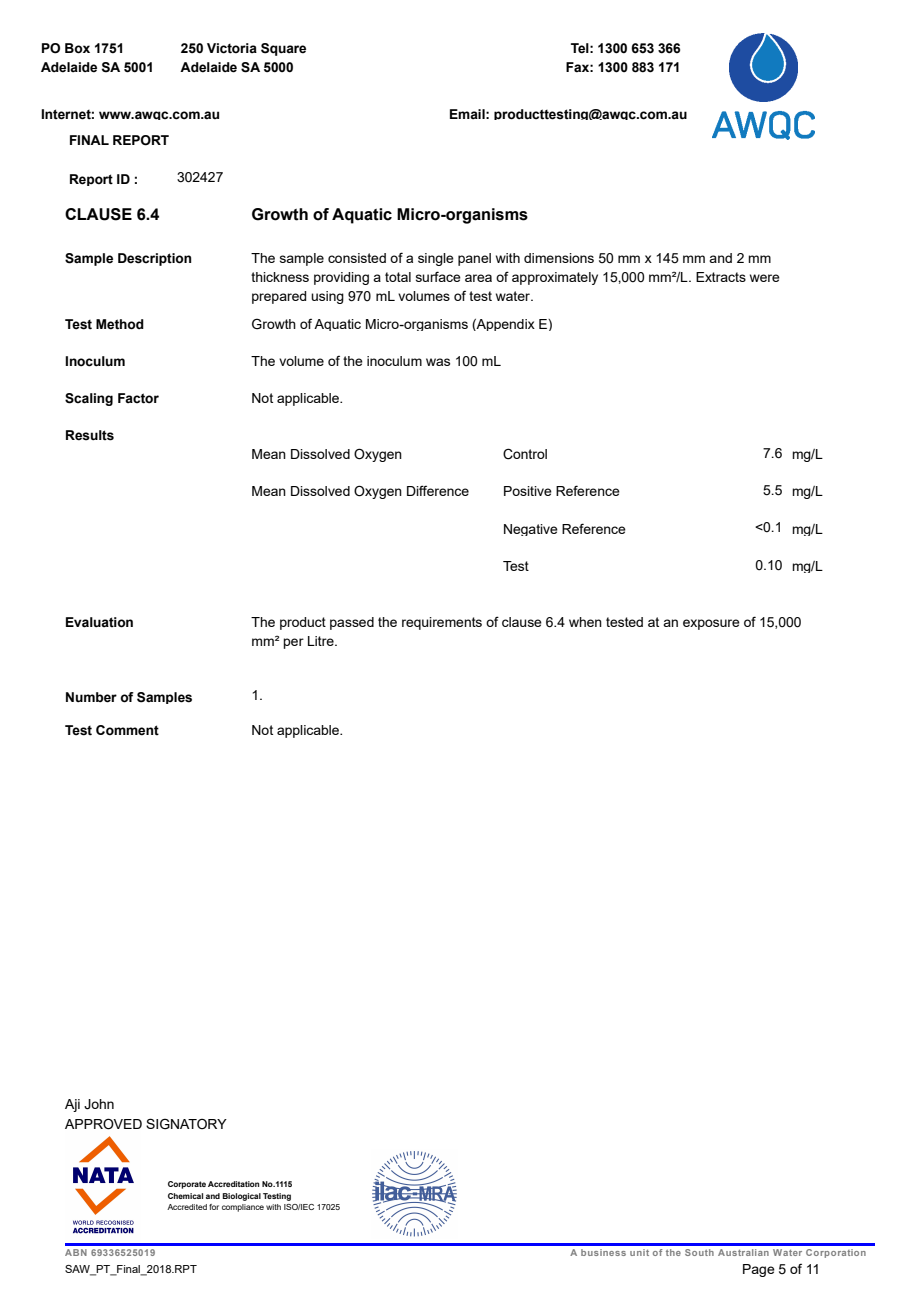 This screenshot has width=924, height=1307. Describe the element at coordinates (243, 1208) in the screenshot. I see `compliance` at that location.
